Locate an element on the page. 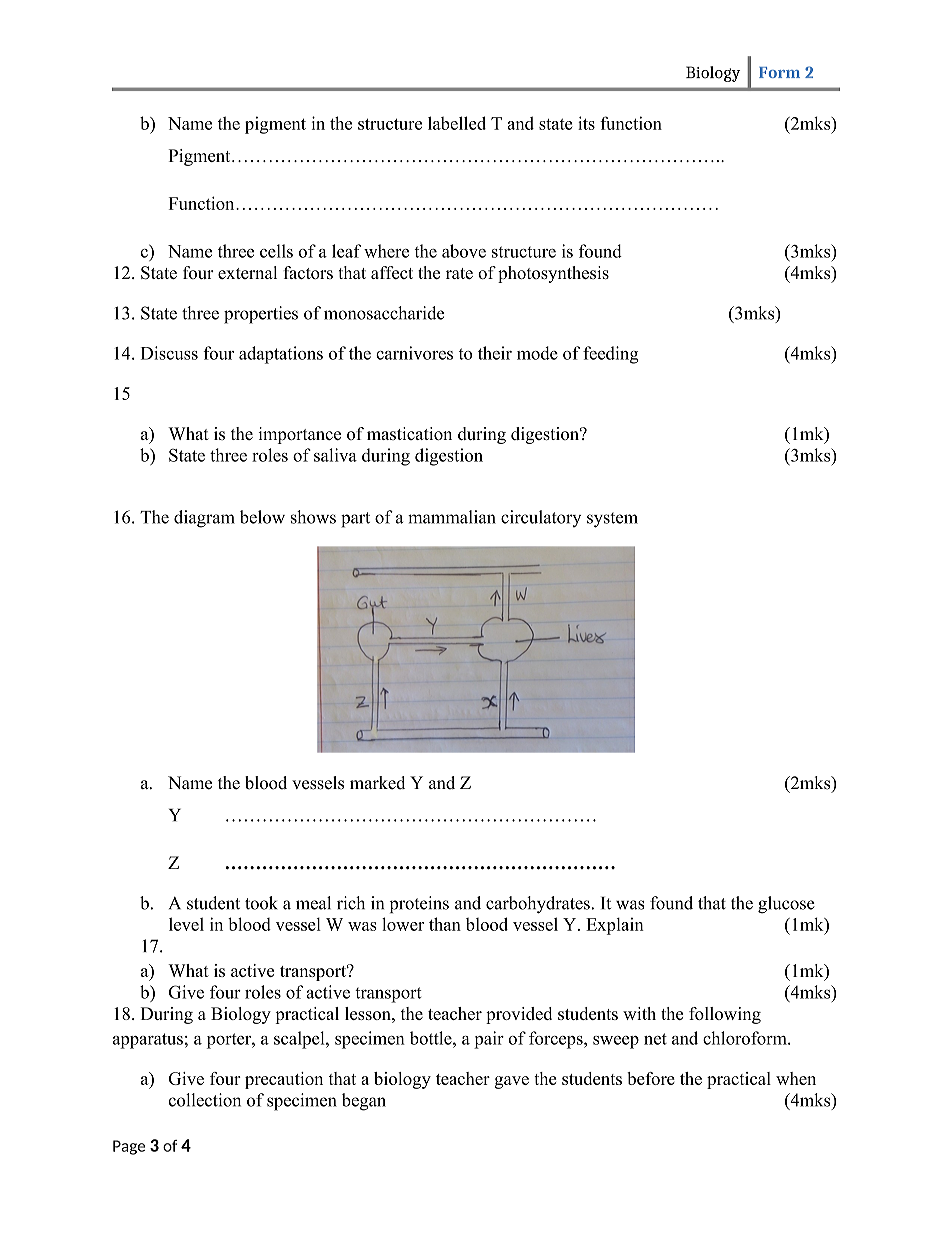 Image resolution: width=952 pixels, height=1233 pixels. mammalian is located at coordinates (452, 517).
